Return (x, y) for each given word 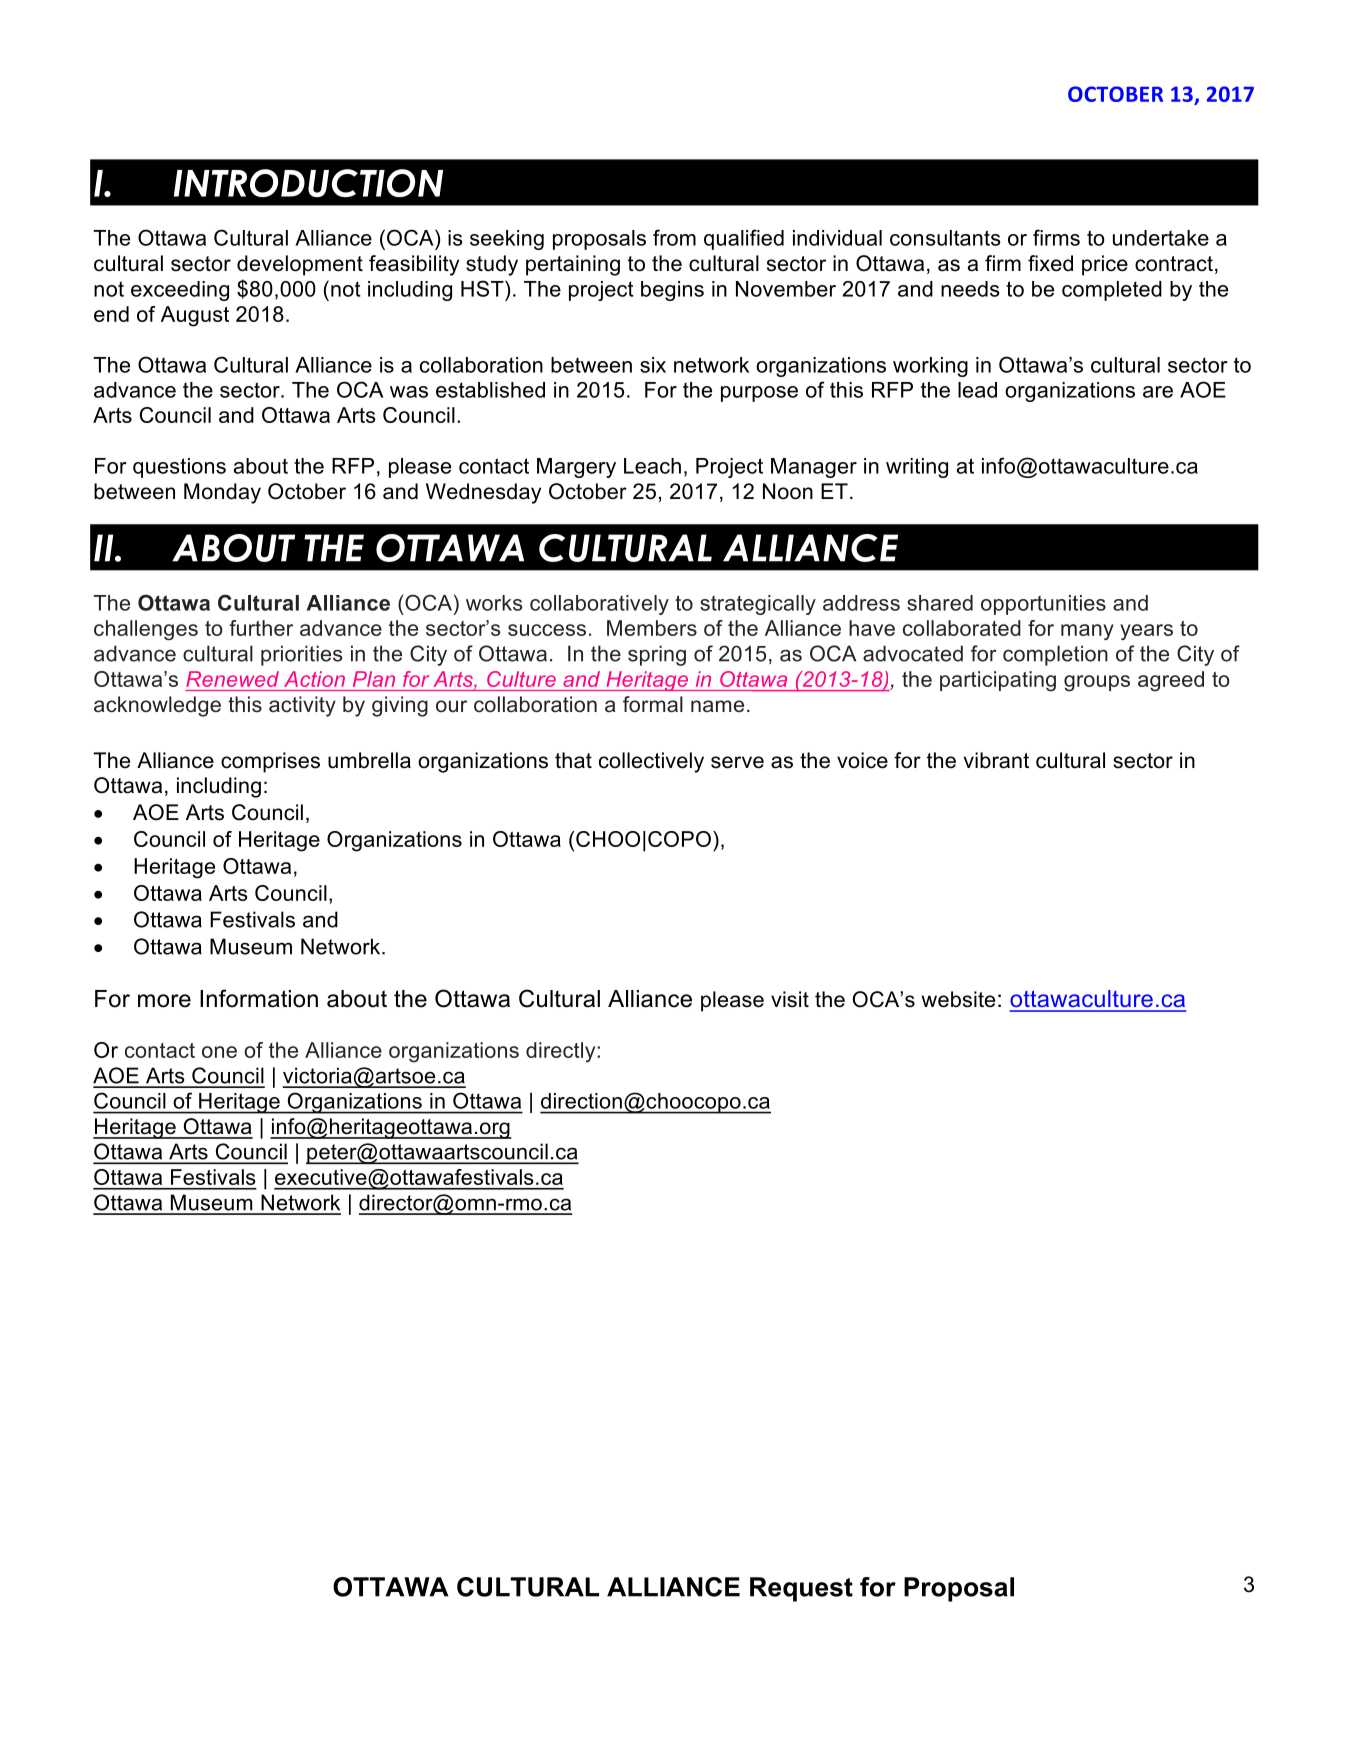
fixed (1050, 263)
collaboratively (599, 605)
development (300, 265)
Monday (222, 493)
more (164, 1001)
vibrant (996, 760)
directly (562, 1052)
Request (801, 1589)
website (958, 999)
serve (737, 762)
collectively (651, 762)
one (219, 1052)
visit (790, 999)
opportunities (1043, 605)
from (674, 237)
